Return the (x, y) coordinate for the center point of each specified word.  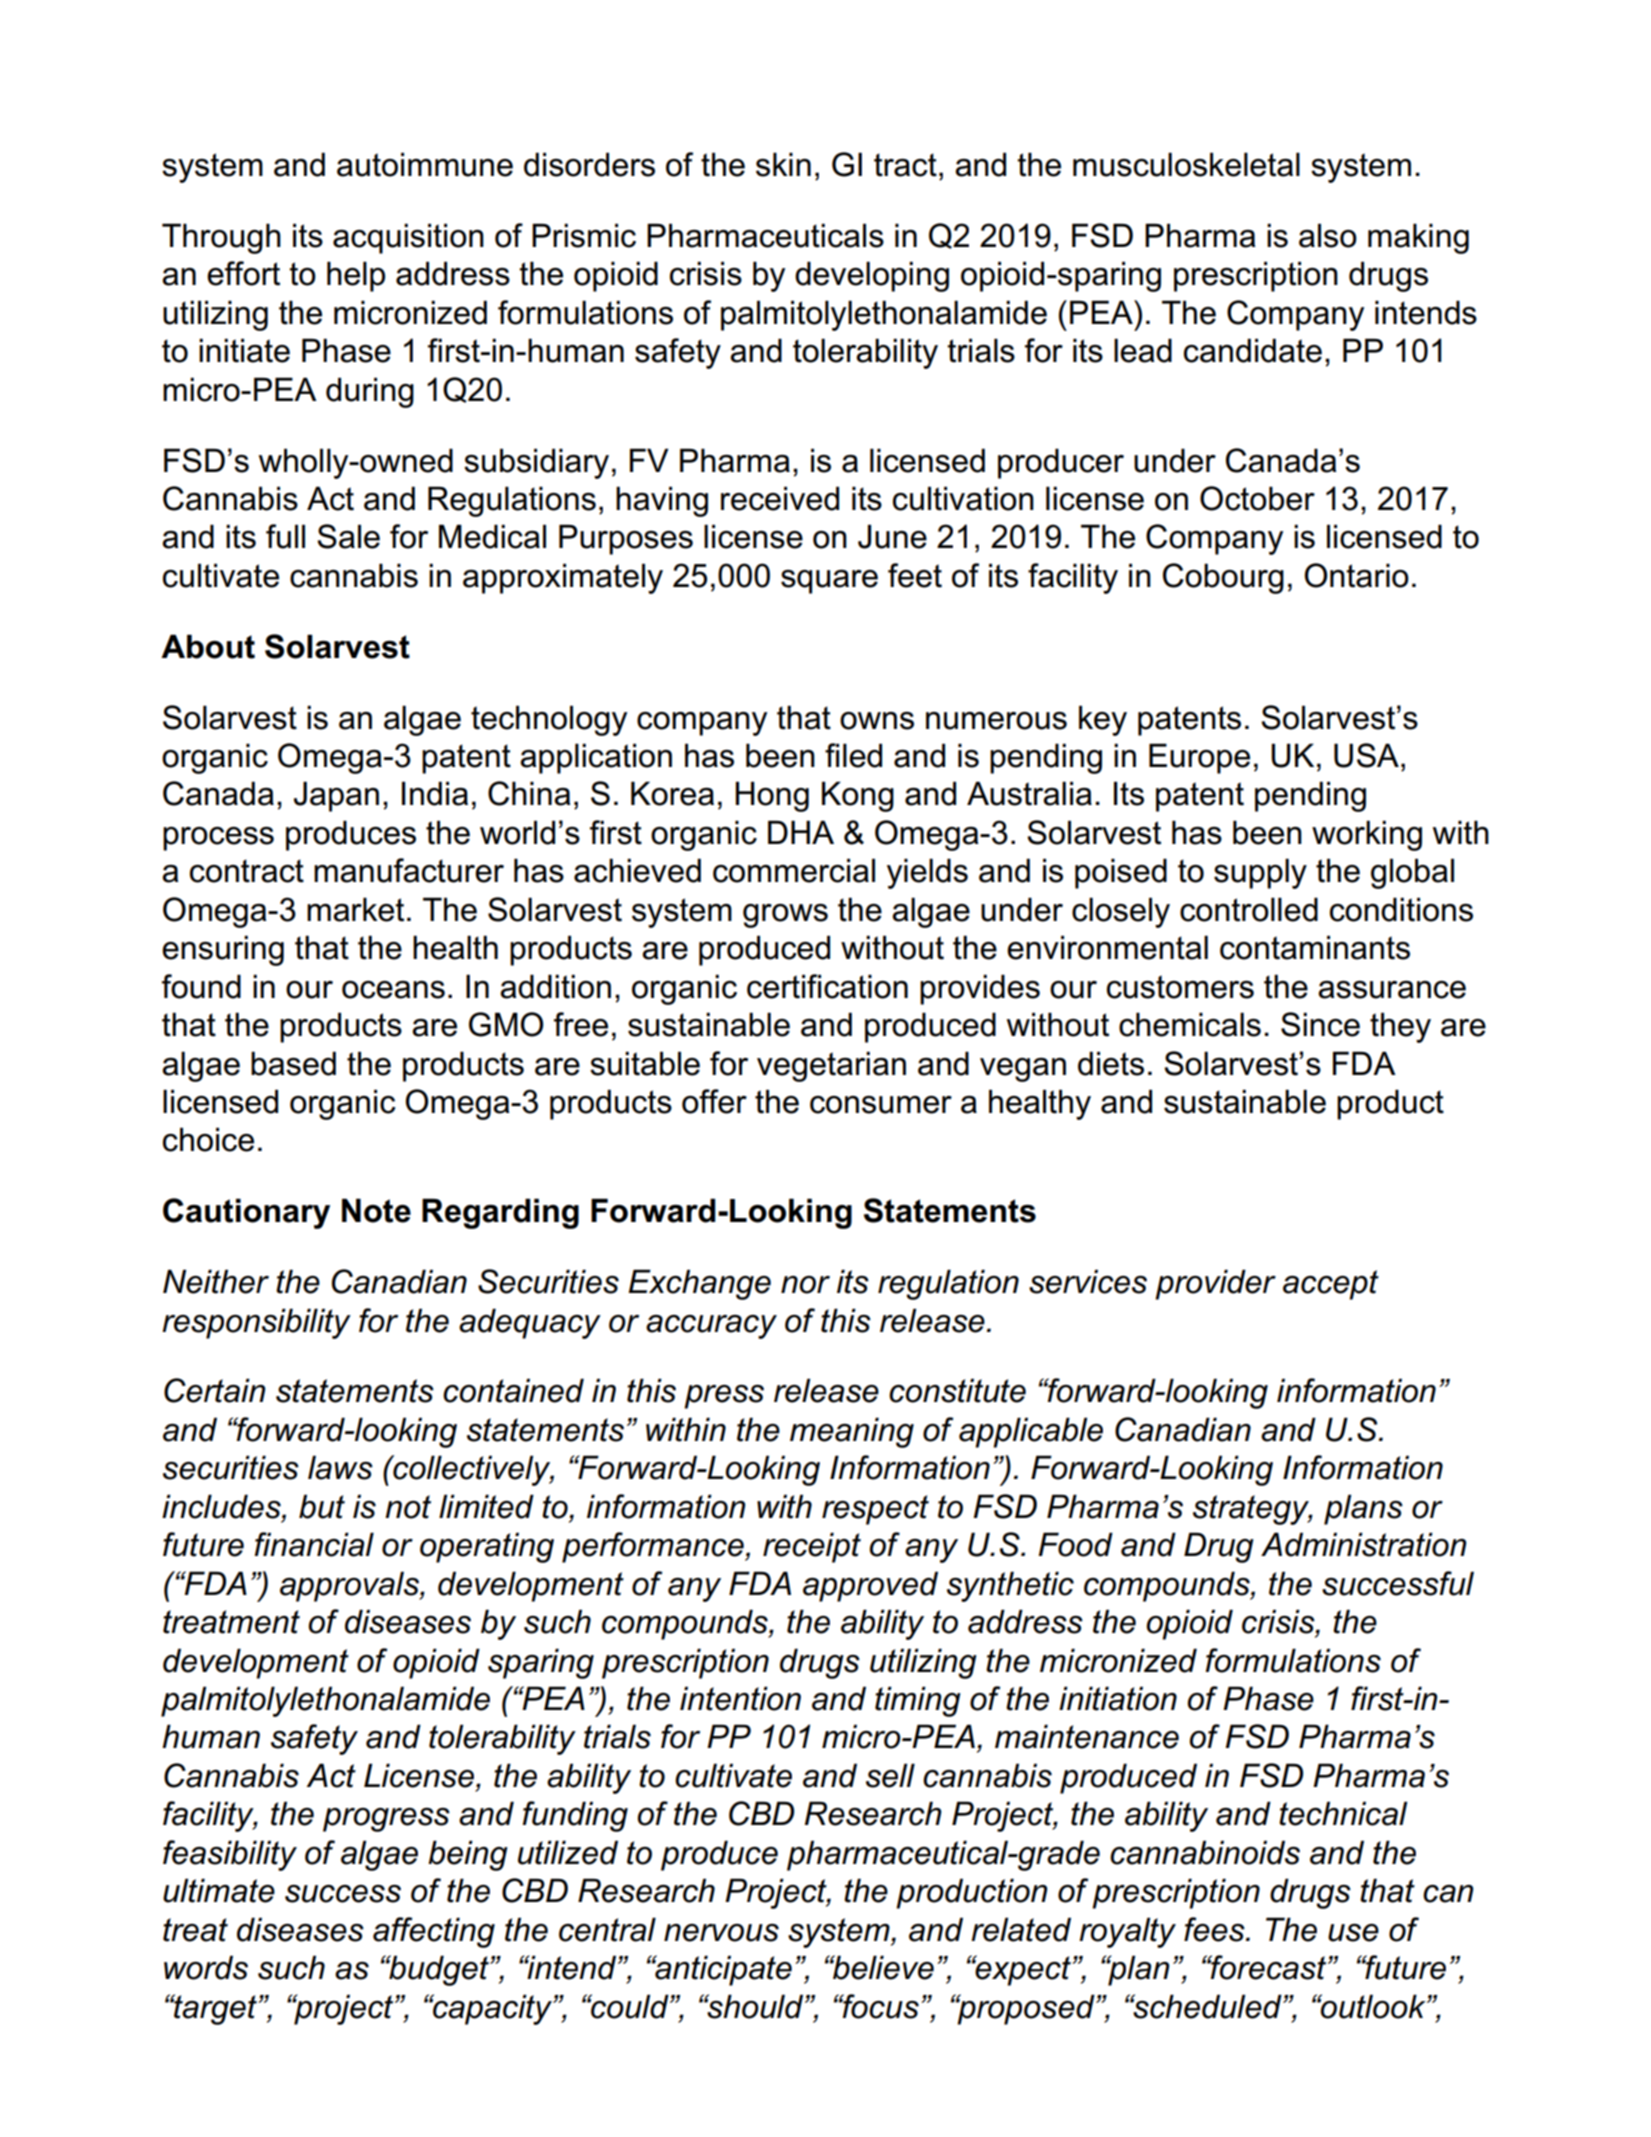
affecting (434, 1932)
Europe (1199, 758)
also (1328, 235)
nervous (721, 1933)
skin (783, 164)
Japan (336, 796)
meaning (852, 1432)
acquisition (408, 238)
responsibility (256, 1323)
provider (1215, 1284)
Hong (772, 796)
